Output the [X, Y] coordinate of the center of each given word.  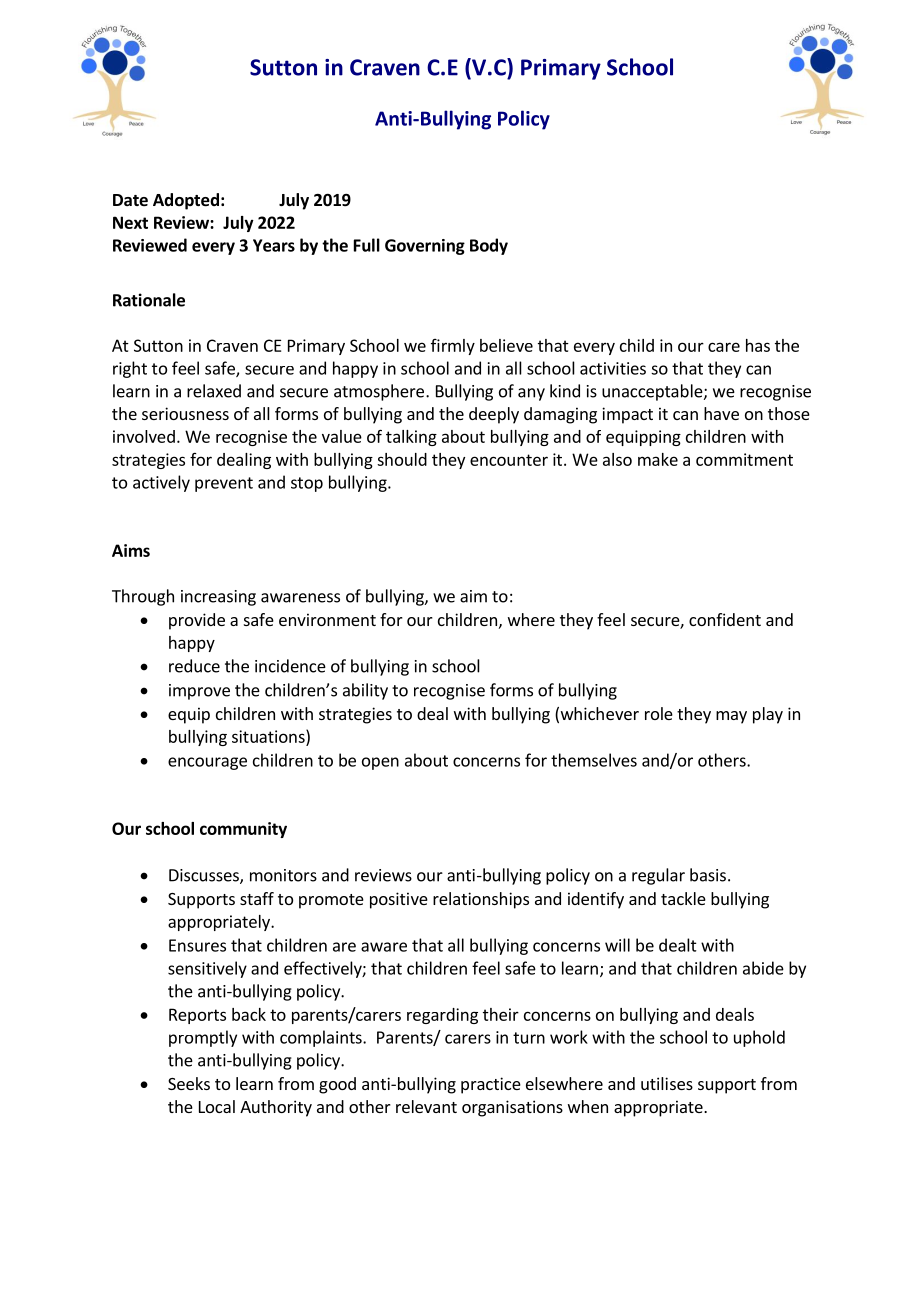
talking [411, 438]
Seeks [189, 1083]
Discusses [205, 876]
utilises [667, 1083]
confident [725, 619]
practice [491, 1085]
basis [708, 875]
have [721, 413]
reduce [194, 666]
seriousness [185, 413]
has [758, 345]
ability [365, 691]
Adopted [186, 201]
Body [489, 246]
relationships [481, 900]
